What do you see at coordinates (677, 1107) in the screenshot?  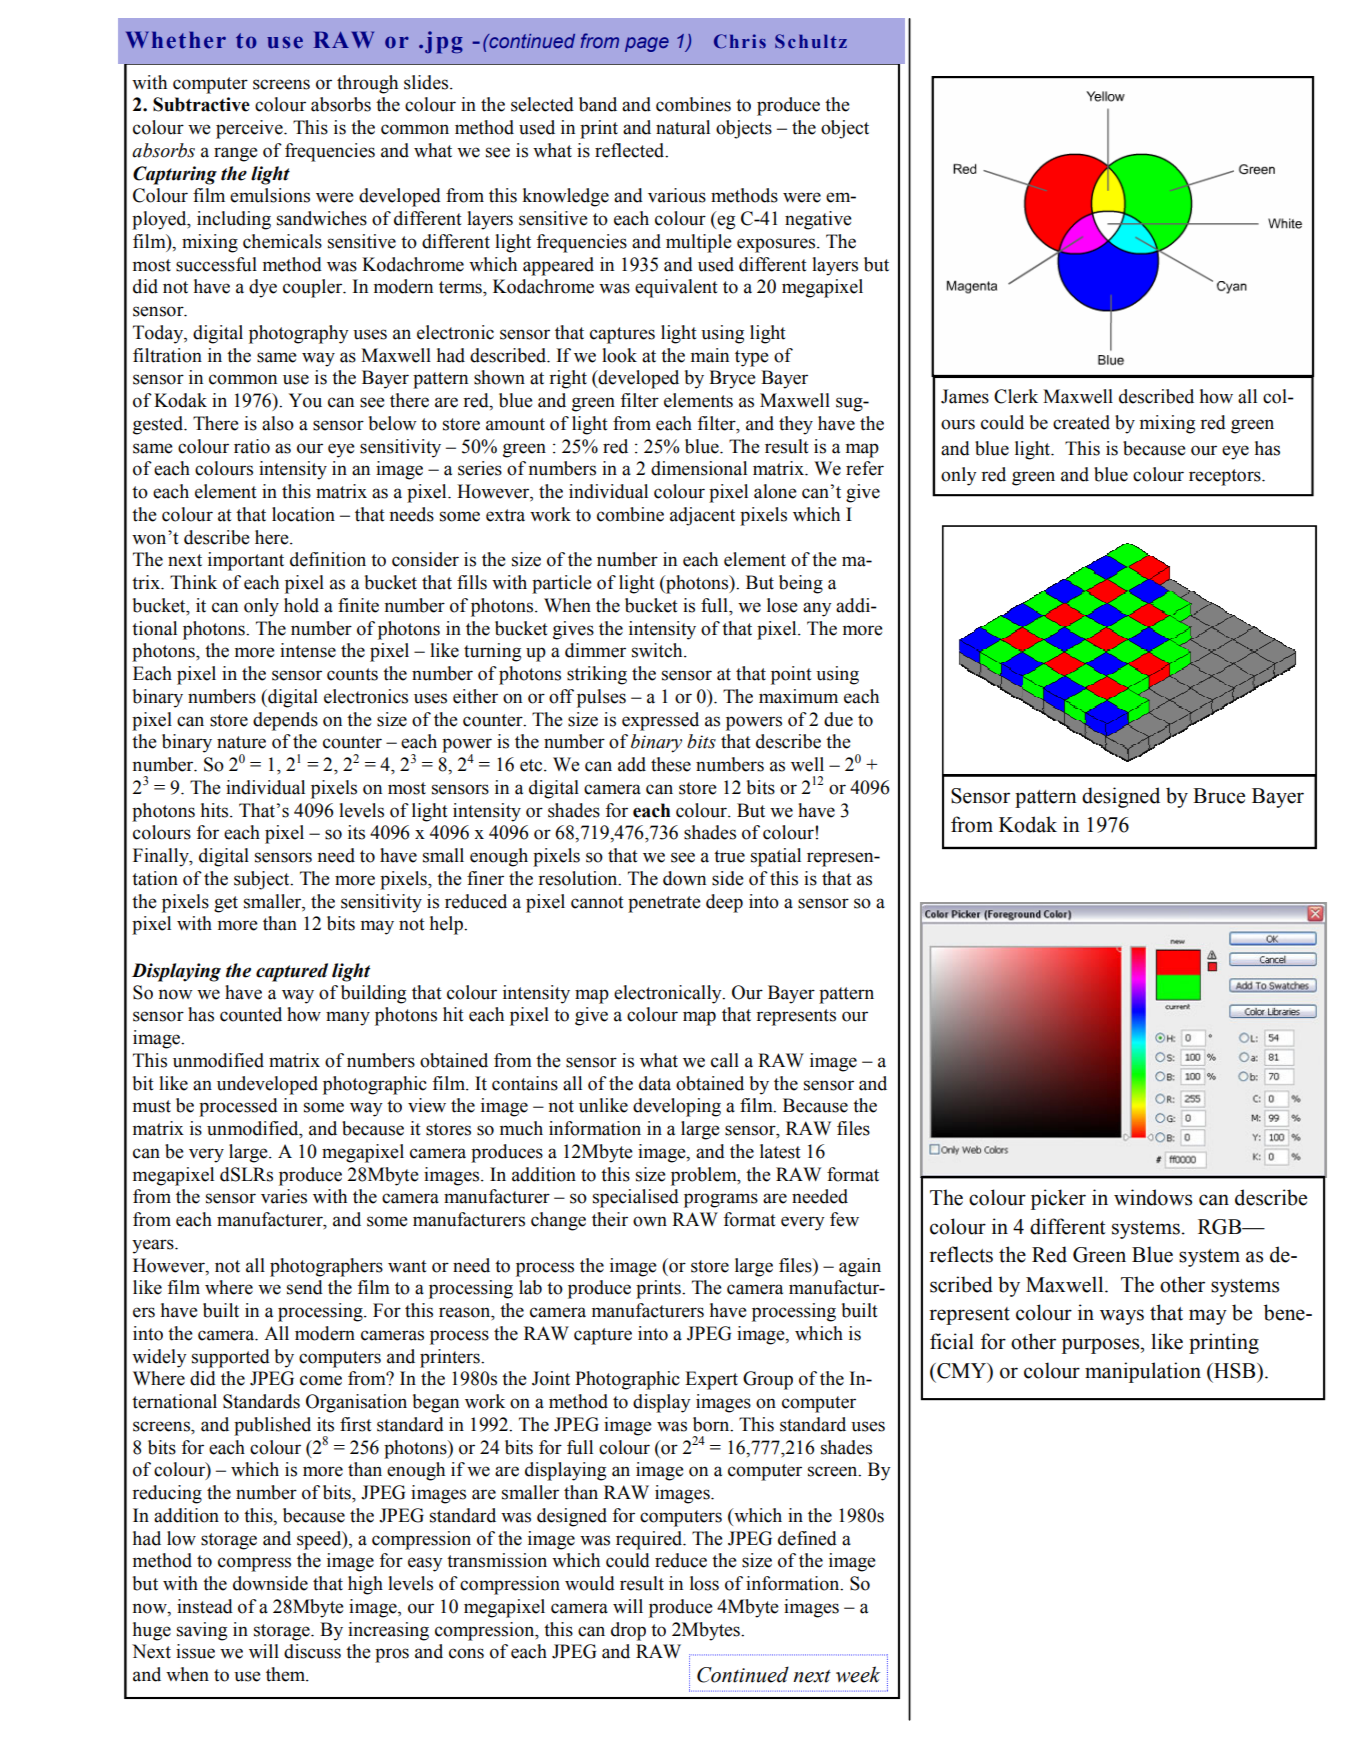 I see `developing` at bounding box center [677, 1107].
